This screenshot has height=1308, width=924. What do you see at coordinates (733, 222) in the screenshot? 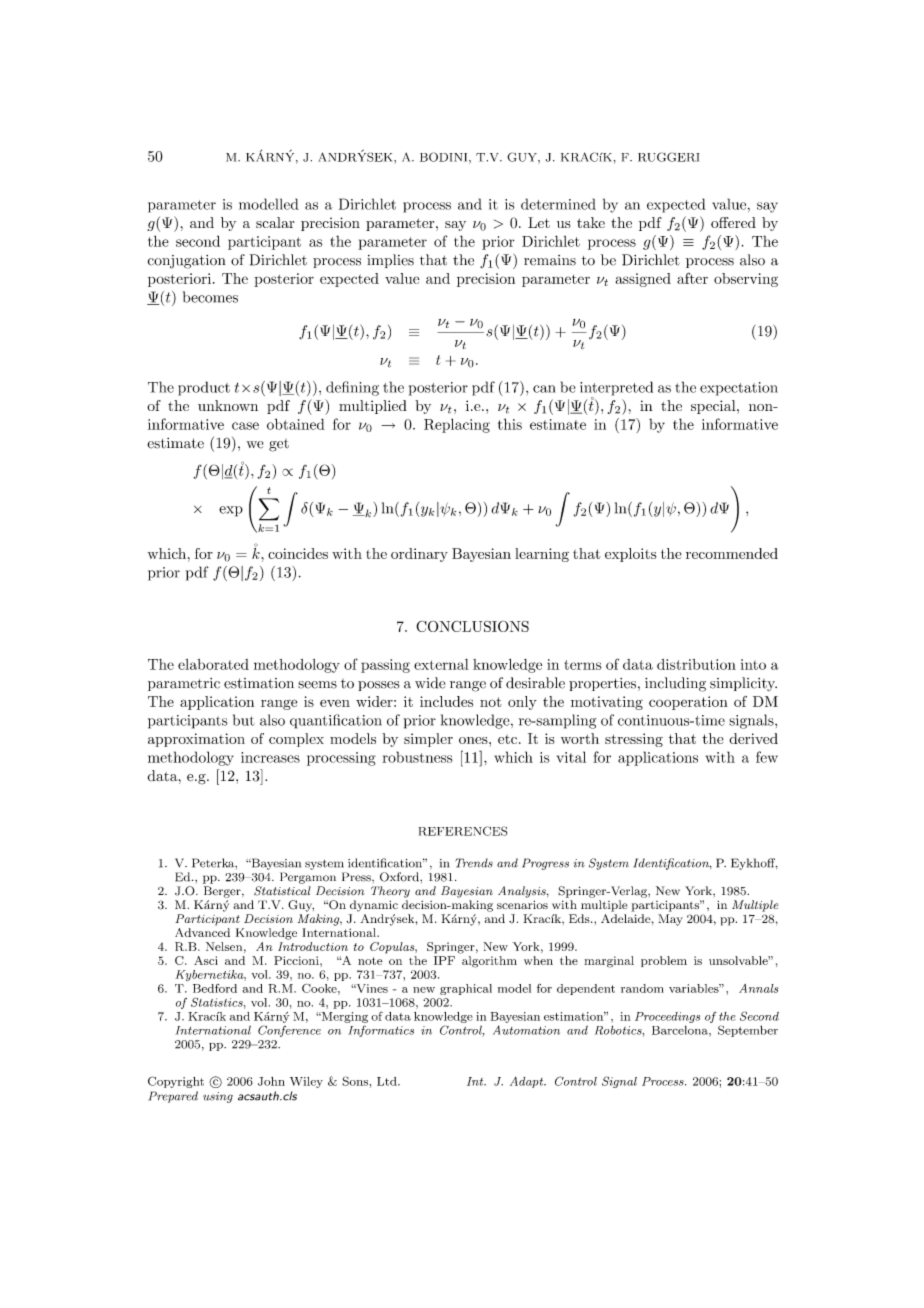
I see `offered` at bounding box center [733, 222].
